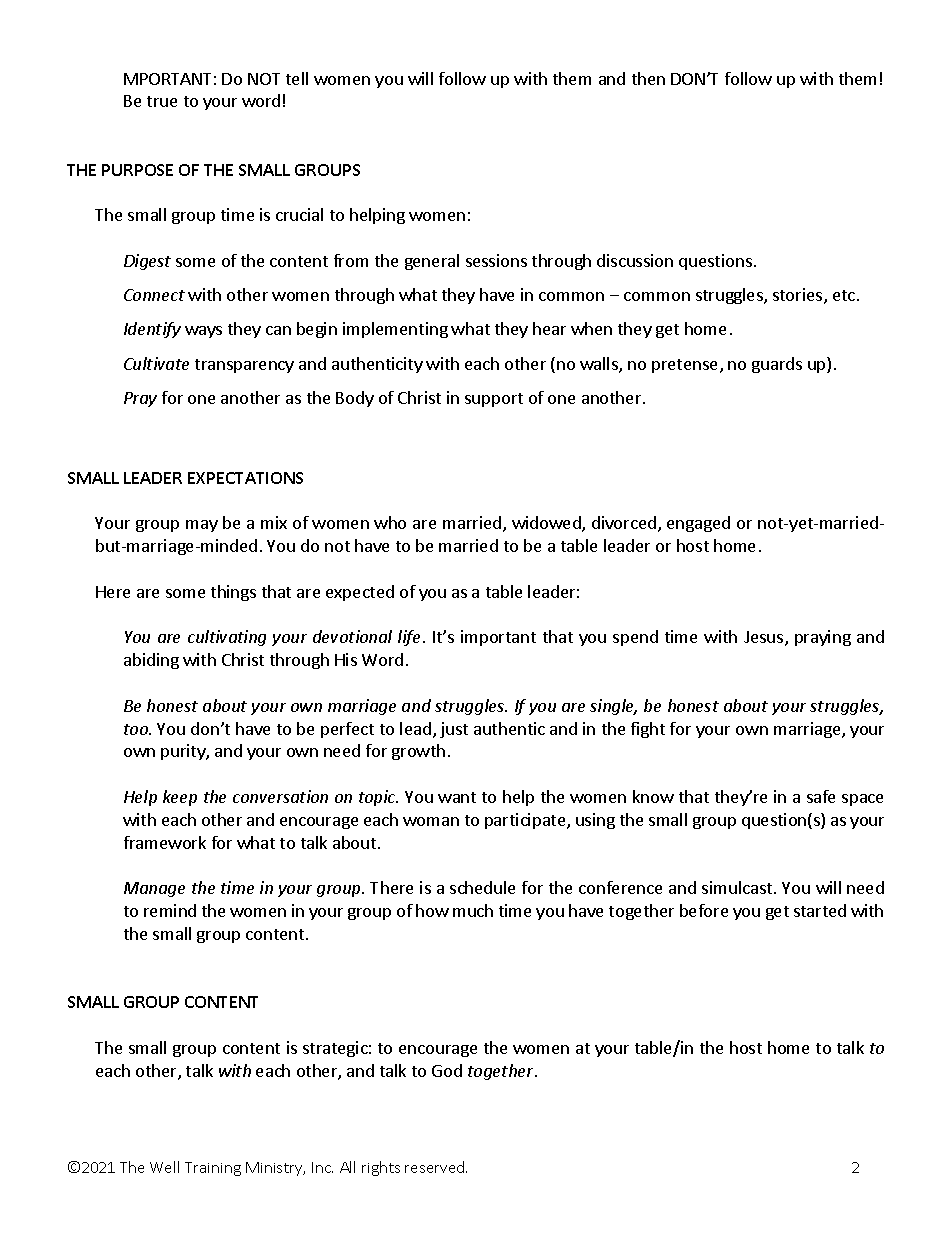 The width and height of the page is (952, 1233). What do you see at coordinates (457, 797) in the page?
I see `want` at bounding box center [457, 797].
